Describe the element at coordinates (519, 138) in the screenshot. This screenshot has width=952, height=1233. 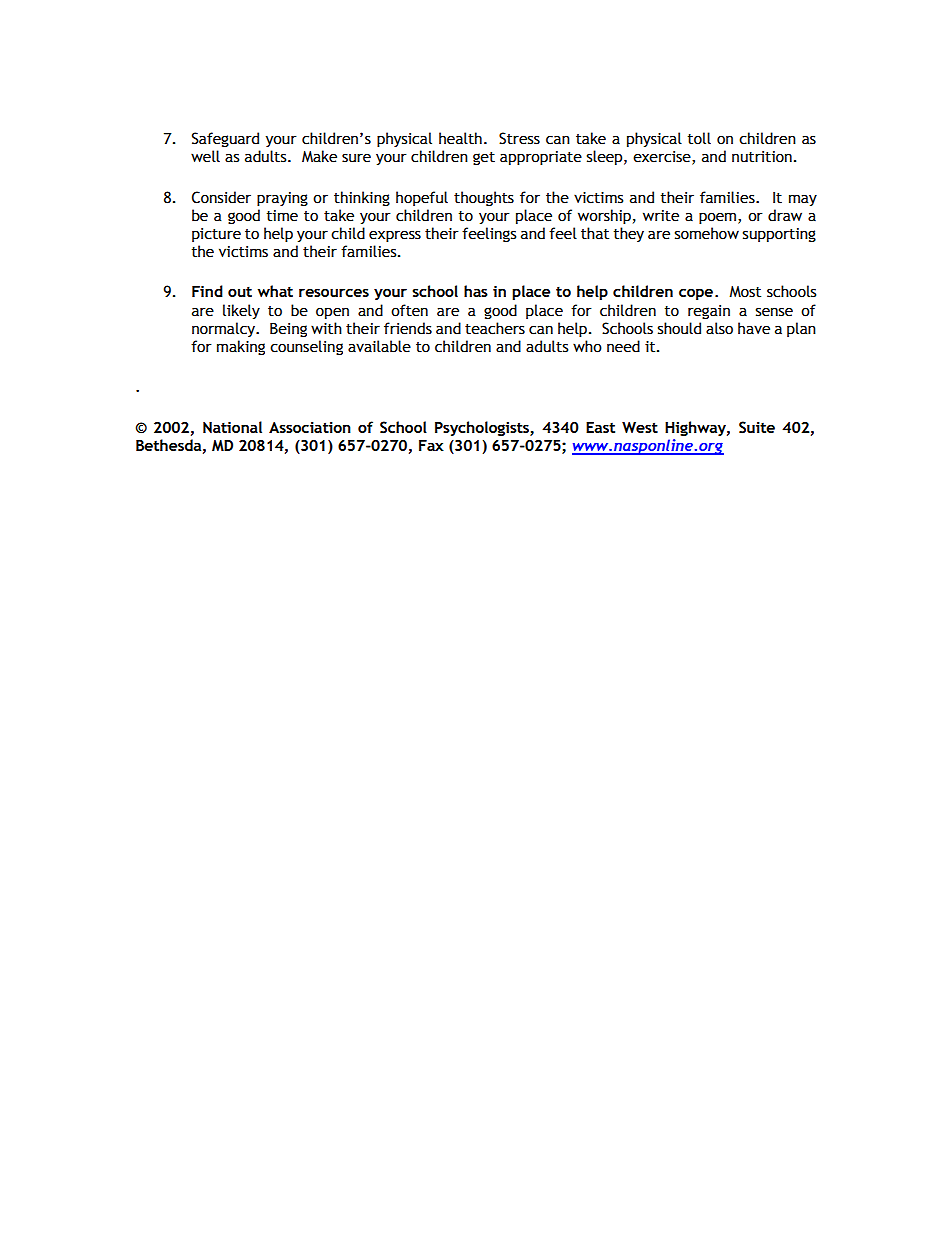
I see `Stress` at that location.
